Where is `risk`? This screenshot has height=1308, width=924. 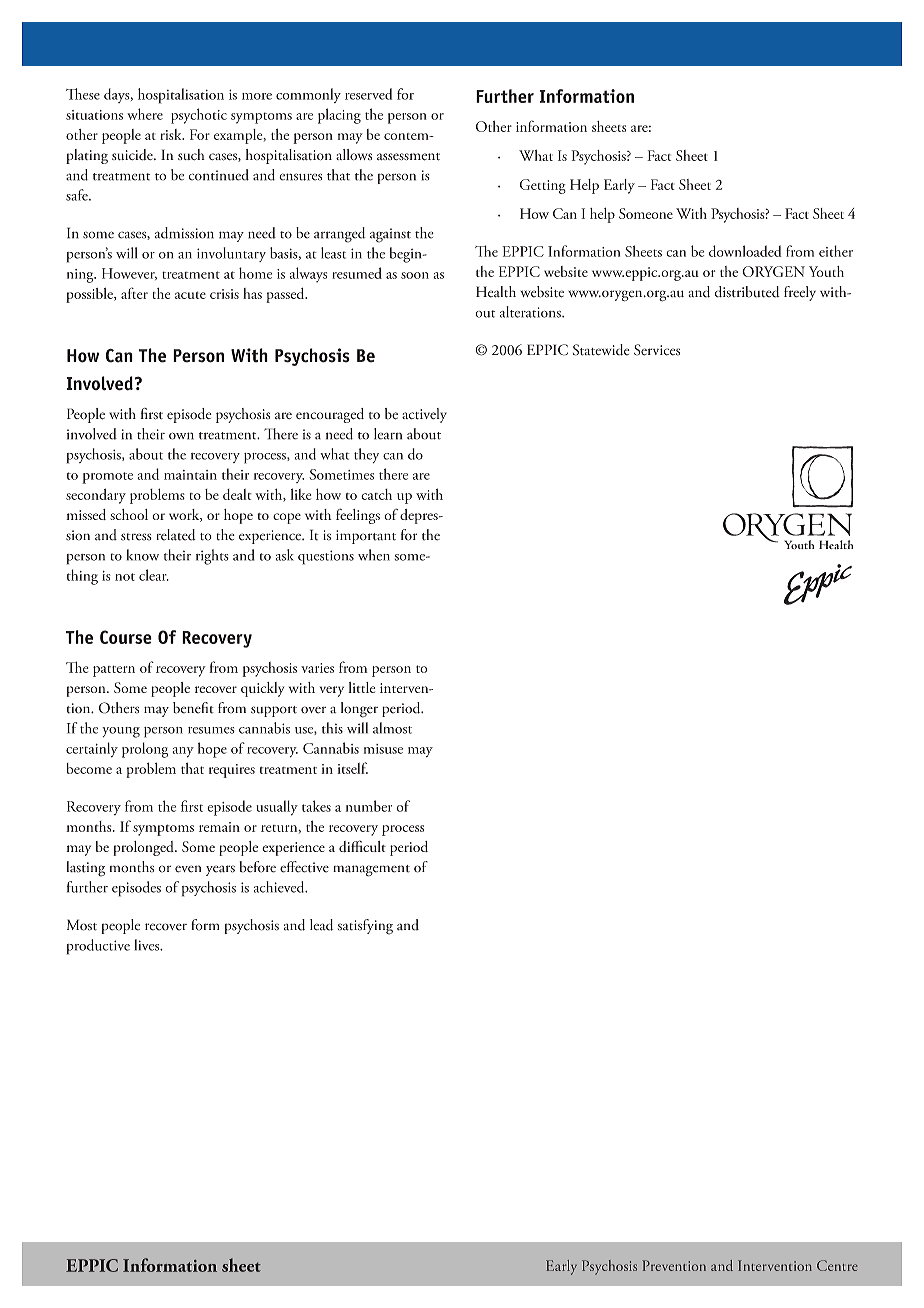
risk is located at coordinates (172, 134).
